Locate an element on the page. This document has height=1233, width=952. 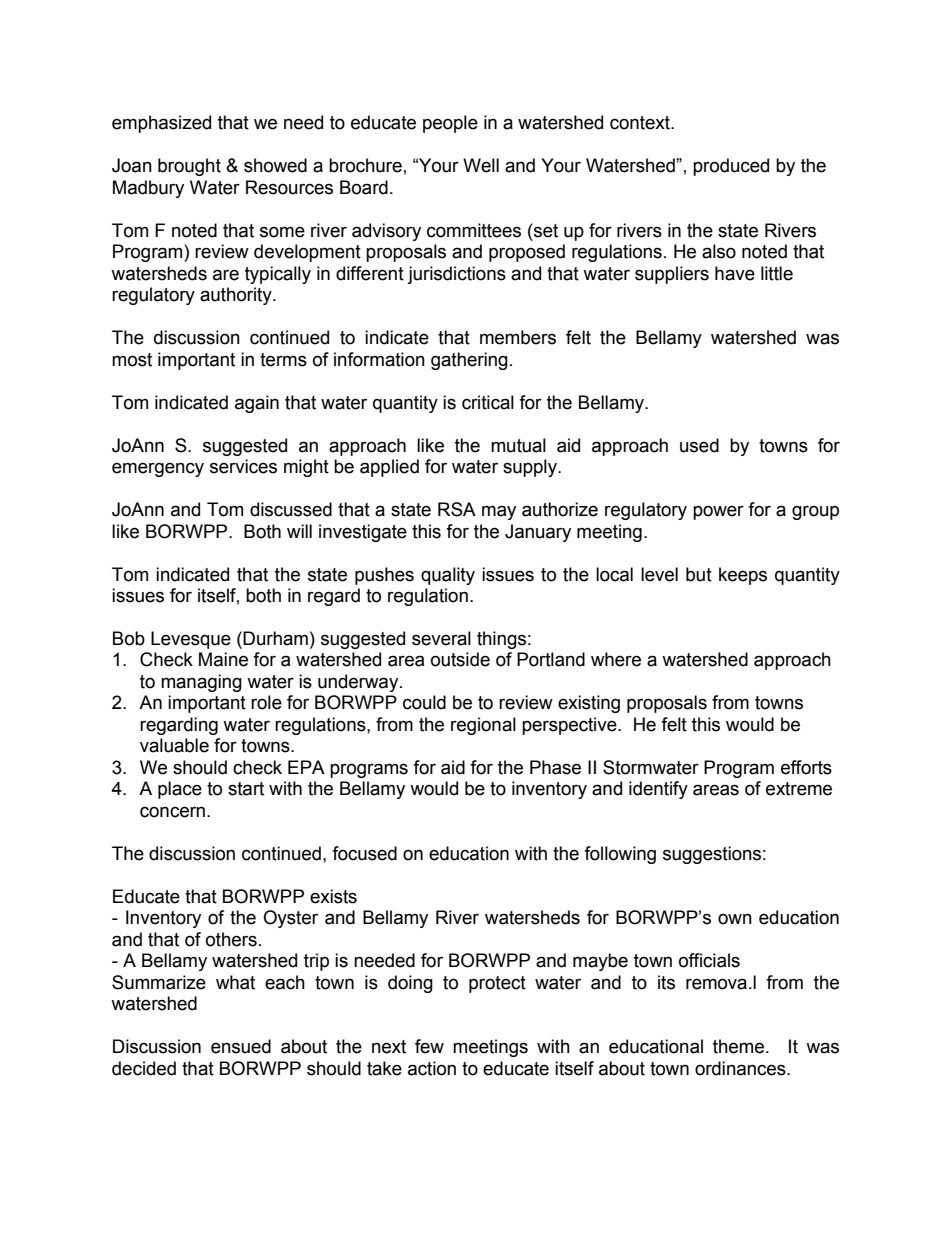
quality is located at coordinates (448, 576).
